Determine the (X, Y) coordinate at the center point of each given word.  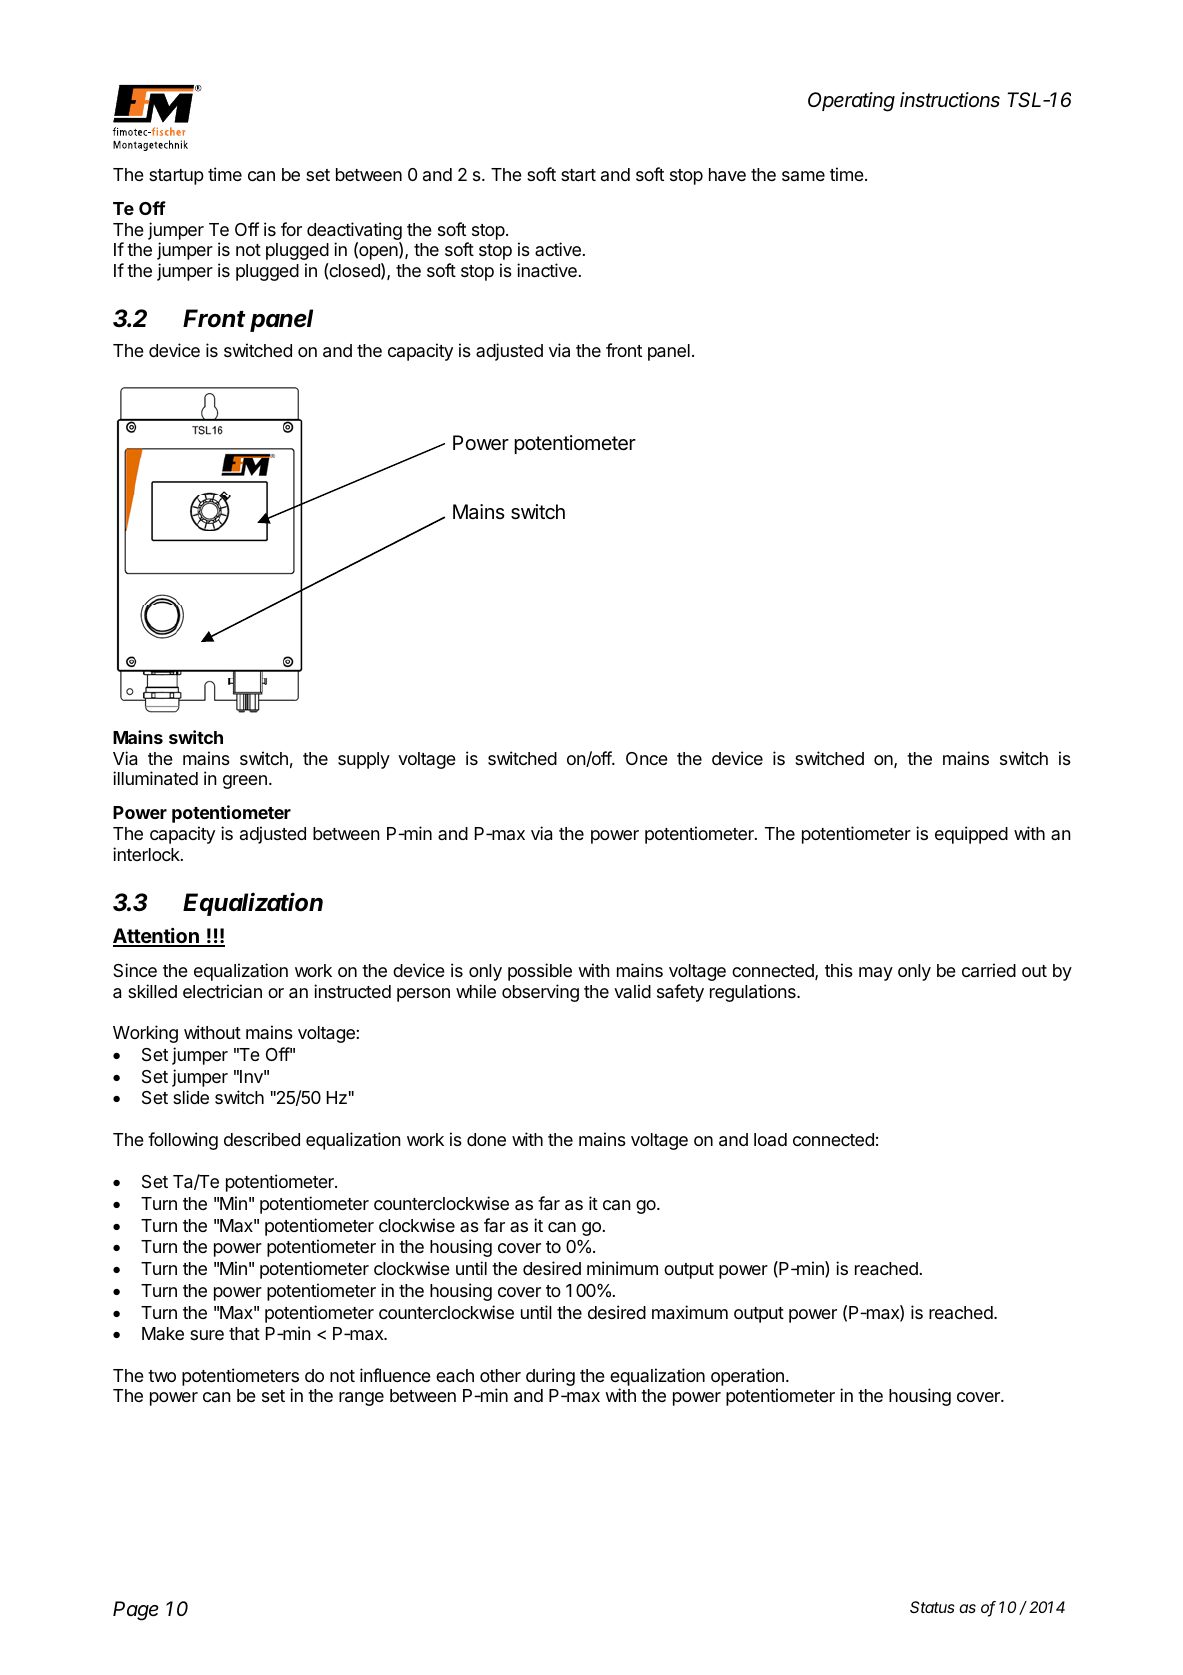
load (770, 1139)
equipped (971, 835)
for (291, 229)
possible (540, 972)
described (262, 1139)
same (803, 176)
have (727, 175)
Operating (851, 102)
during (550, 1377)
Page (136, 1611)
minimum (622, 1268)
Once (647, 758)
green (245, 782)
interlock (147, 854)
